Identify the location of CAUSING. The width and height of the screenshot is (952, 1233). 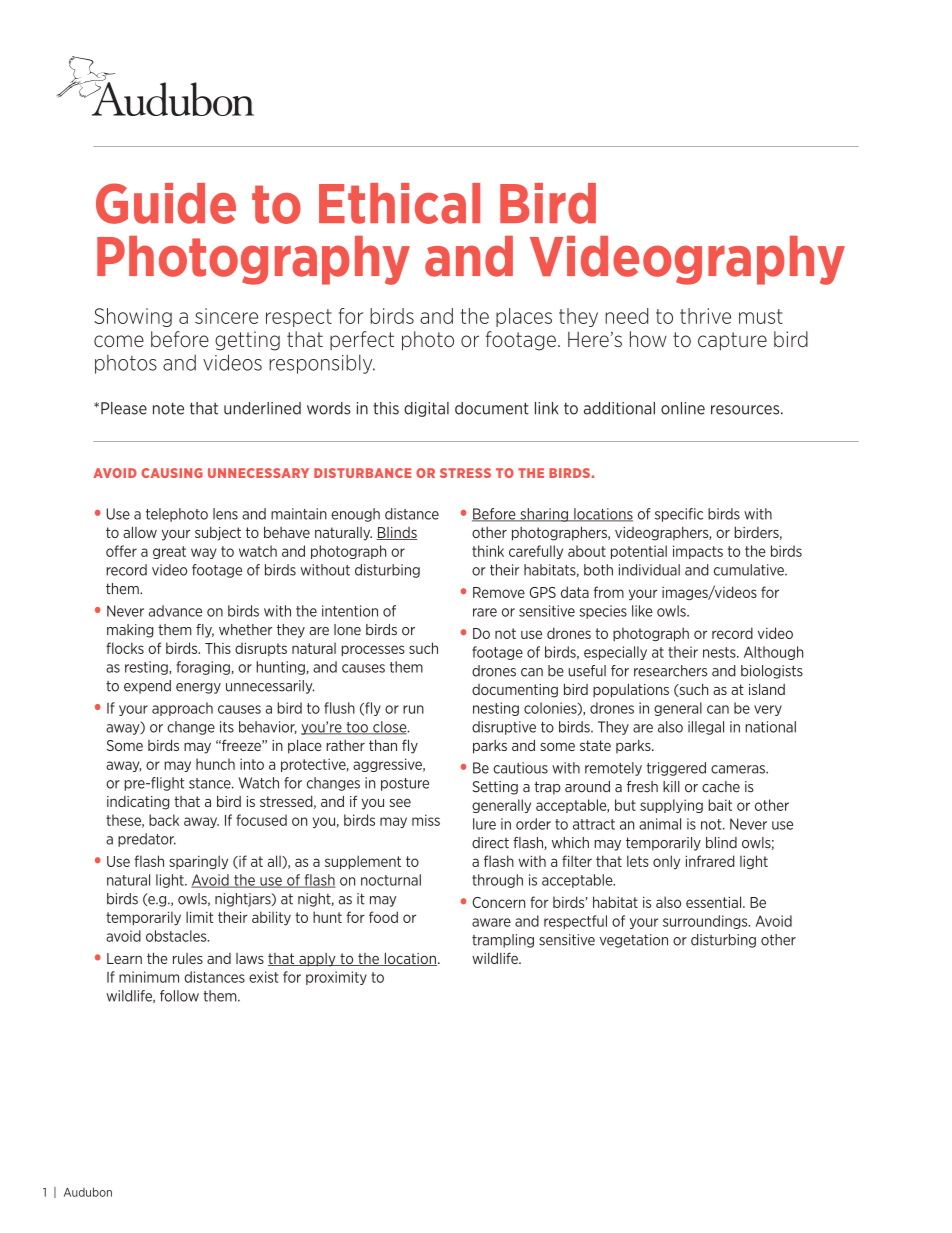
(172, 473).
